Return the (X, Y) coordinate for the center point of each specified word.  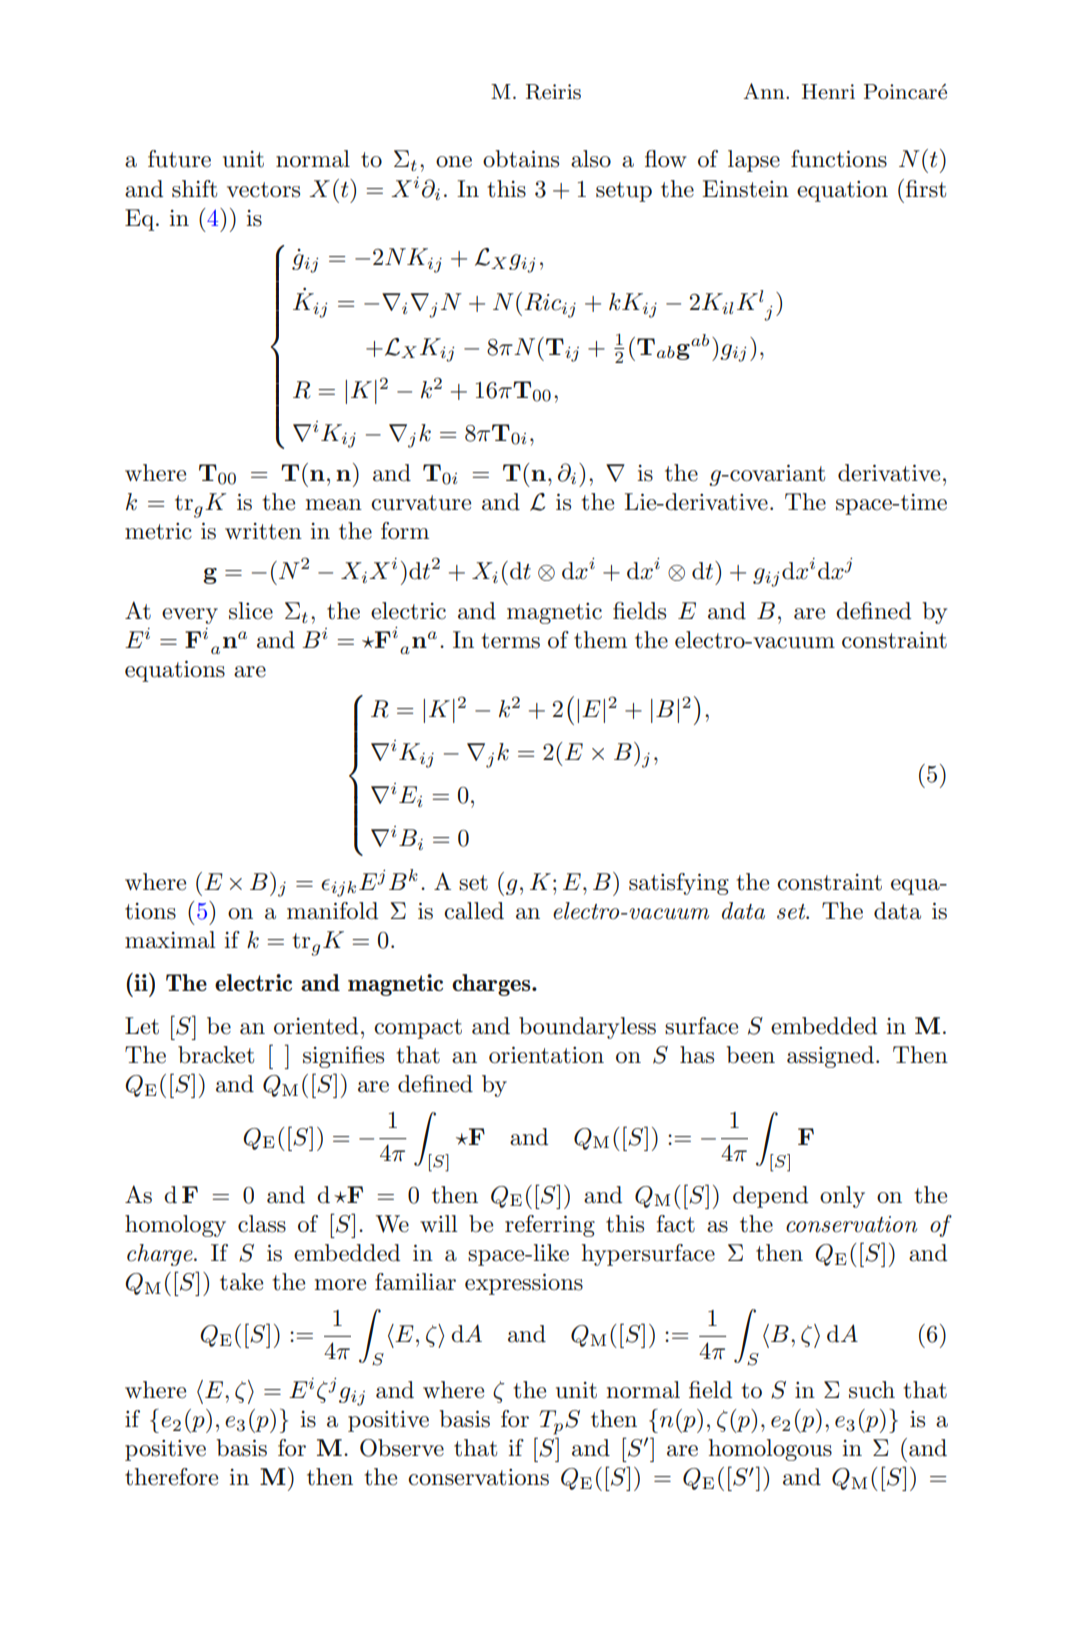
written (263, 531)
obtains (521, 159)
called (474, 911)
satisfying (679, 884)
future (179, 159)
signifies (343, 1057)
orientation (546, 1055)
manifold (332, 911)
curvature (421, 503)
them (600, 640)
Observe (402, 1448)
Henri (828, 92)
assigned (830, 1057)
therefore (171, 1477)
